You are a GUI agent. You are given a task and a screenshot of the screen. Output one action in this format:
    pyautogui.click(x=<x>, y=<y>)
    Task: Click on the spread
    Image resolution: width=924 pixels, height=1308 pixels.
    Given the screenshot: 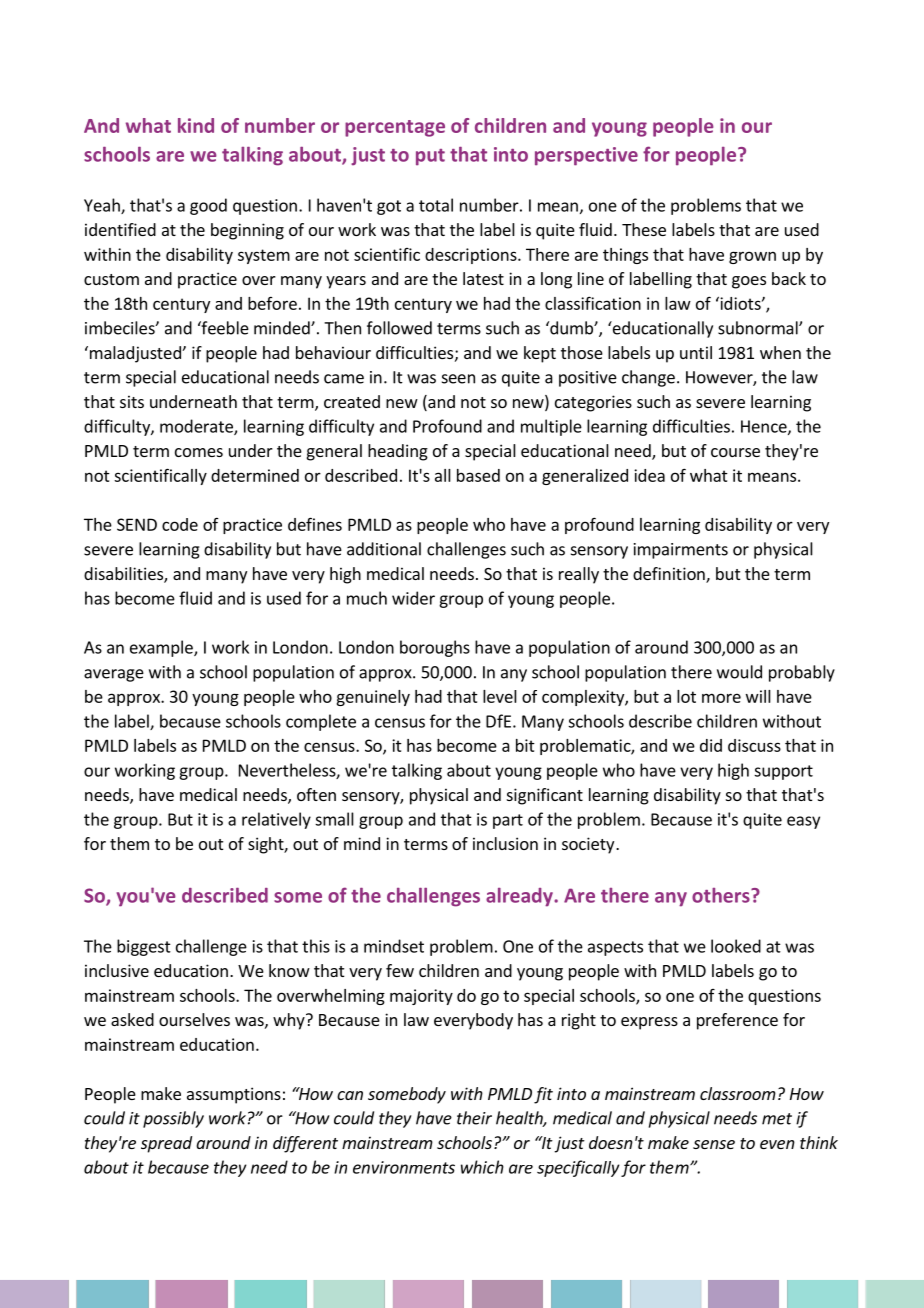 What is the action you would take?
    pyautogui.click(x=166, y=1144)
